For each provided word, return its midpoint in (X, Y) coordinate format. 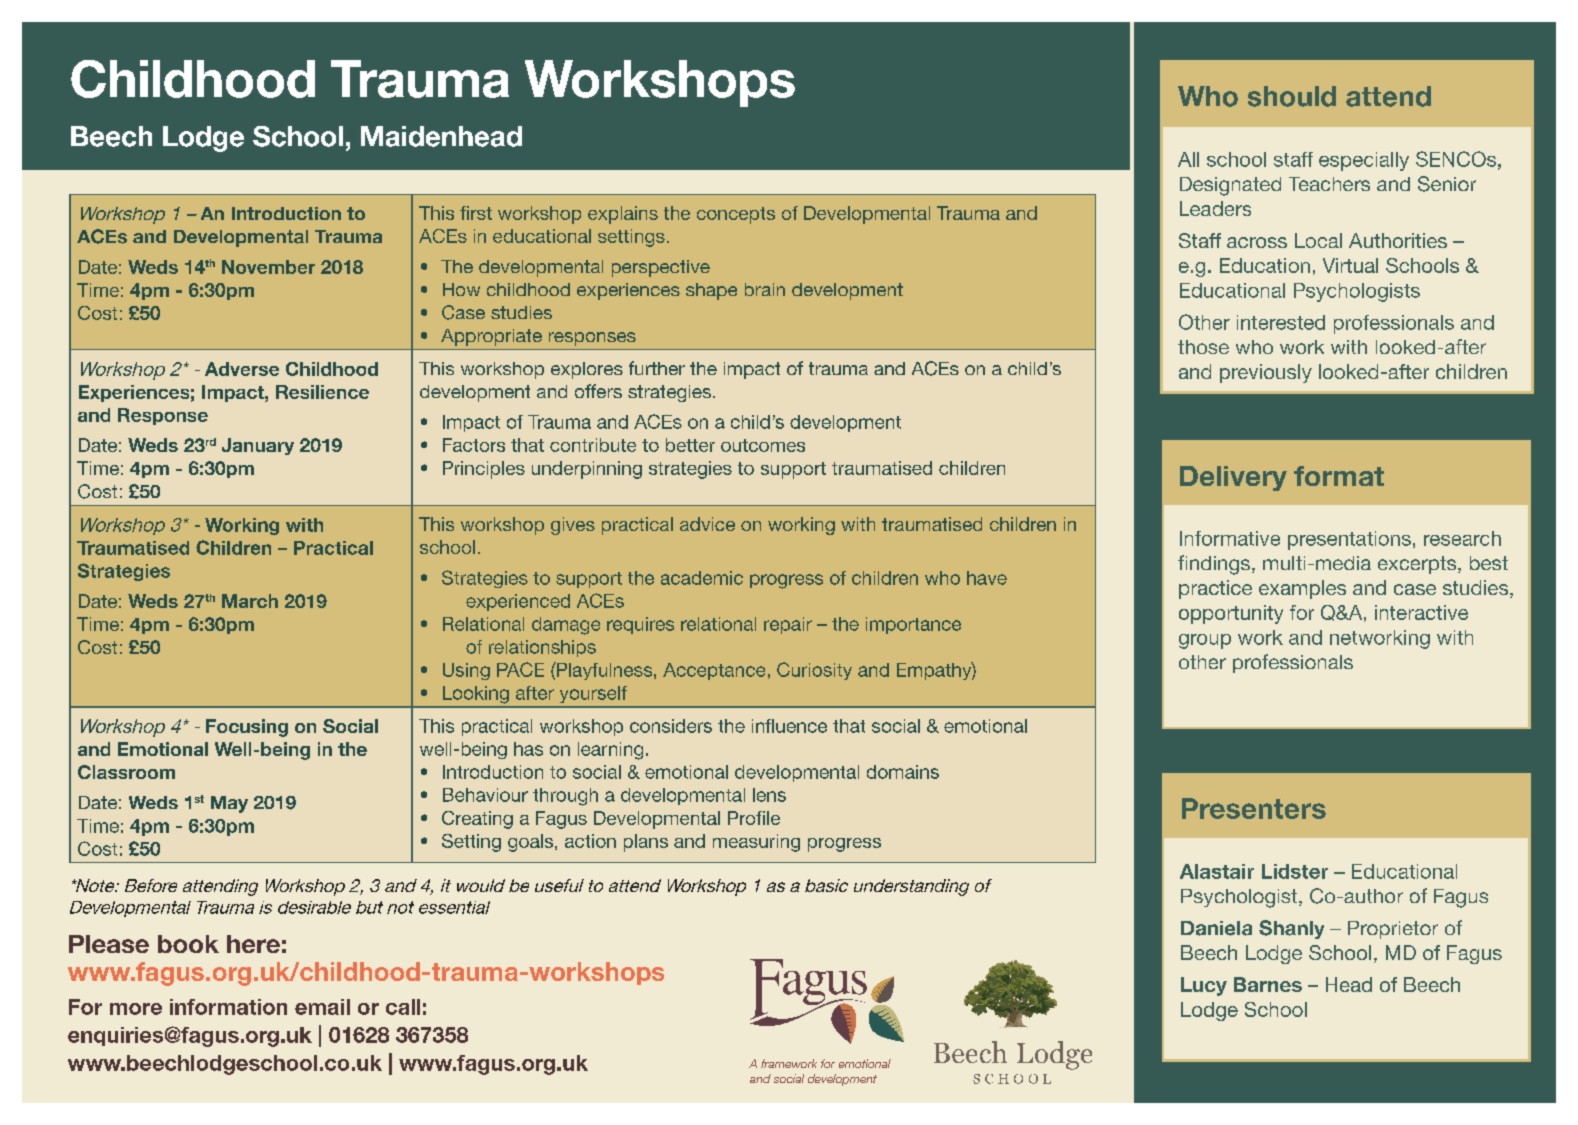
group (1205, 641)
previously (1266, 373)
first (476, 213)
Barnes (1268, 984)
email (322, 1007)
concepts (736, 215)
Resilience (322, 392)
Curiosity (814, 671)
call (403, 1007)
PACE (520, 669)
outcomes (763, 445)
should (1292, 96)
